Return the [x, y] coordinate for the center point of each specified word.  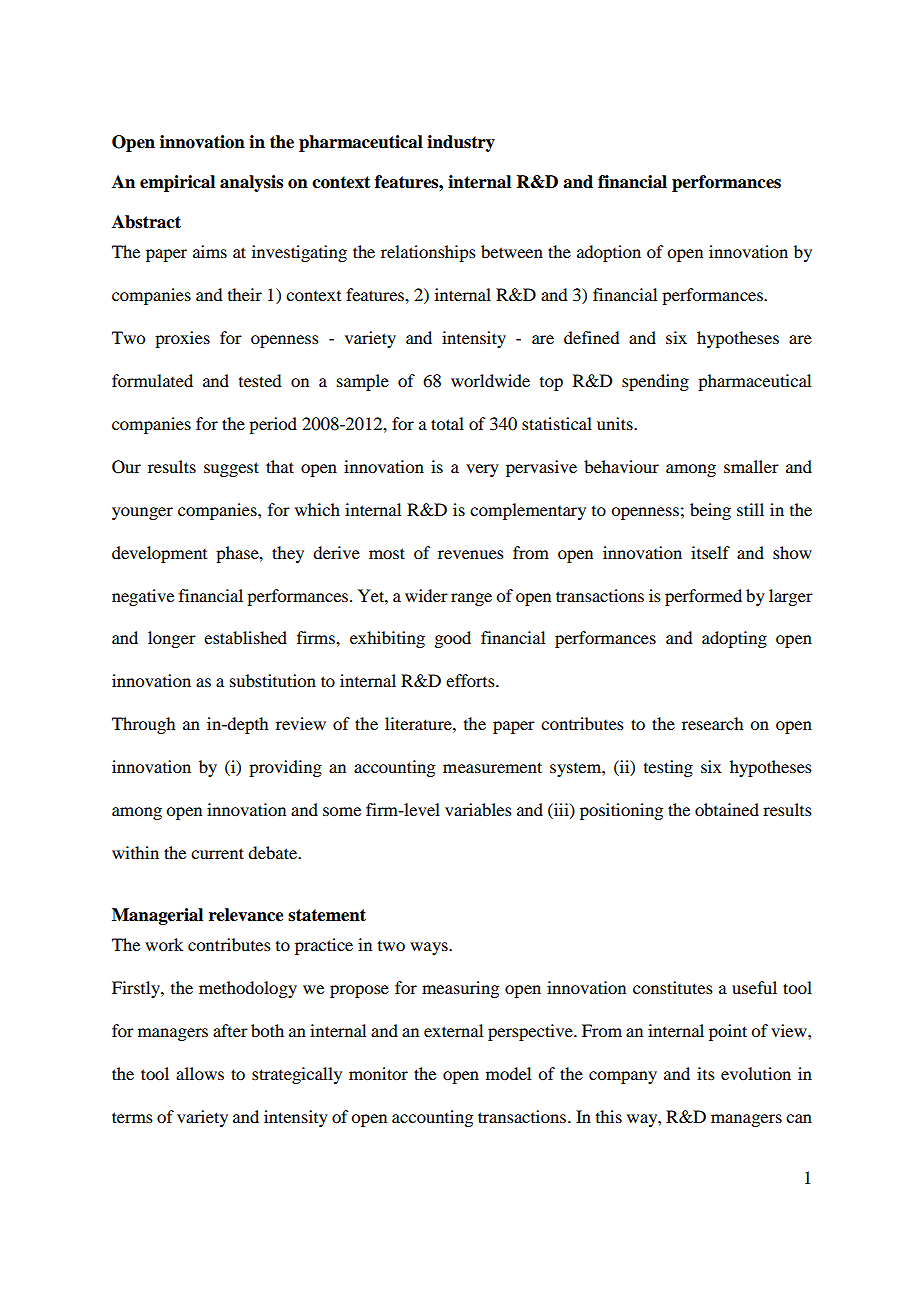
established [245, 637]
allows [200, 1073]
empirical [177, 183]
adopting [734, 639]
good [452, 639]
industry [461, 143]
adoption [609, 253]
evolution [756, 1073]
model [508, 1073]
